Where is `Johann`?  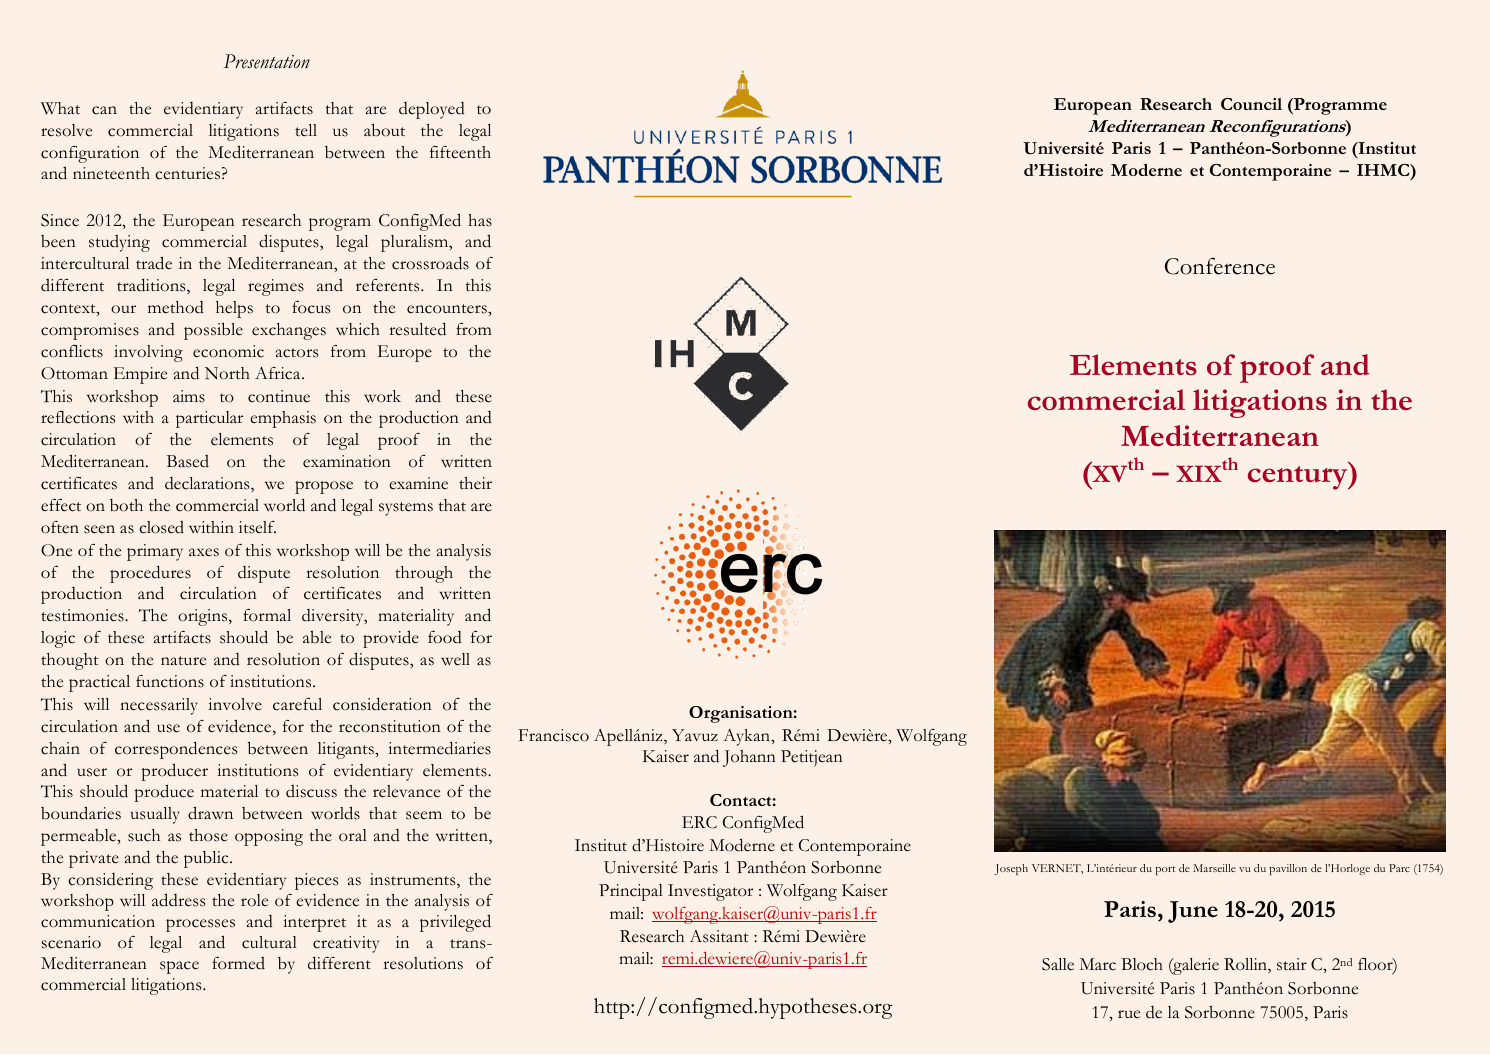
Johann is located at coordinates (749, 758).
